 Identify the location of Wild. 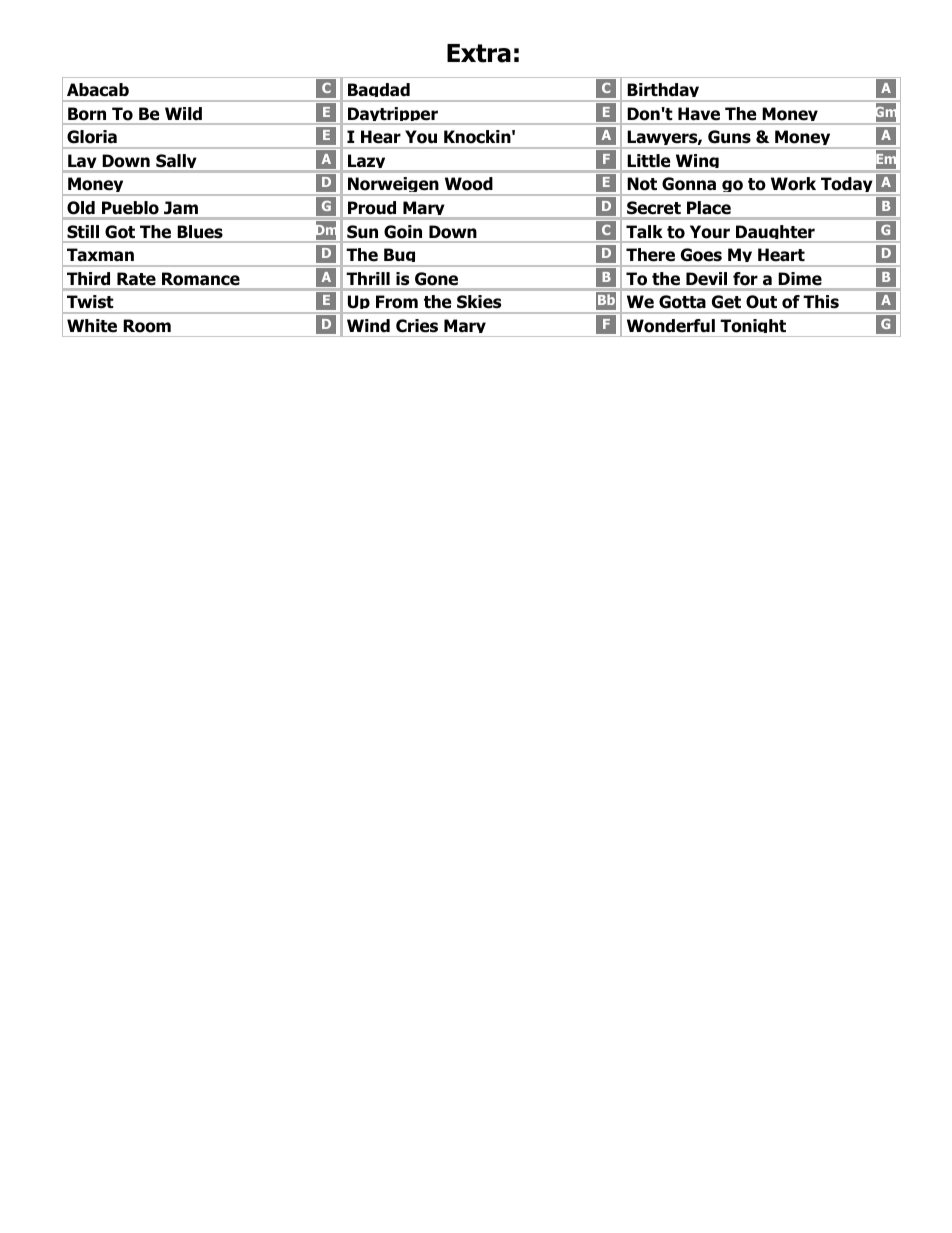
(183, 113).
